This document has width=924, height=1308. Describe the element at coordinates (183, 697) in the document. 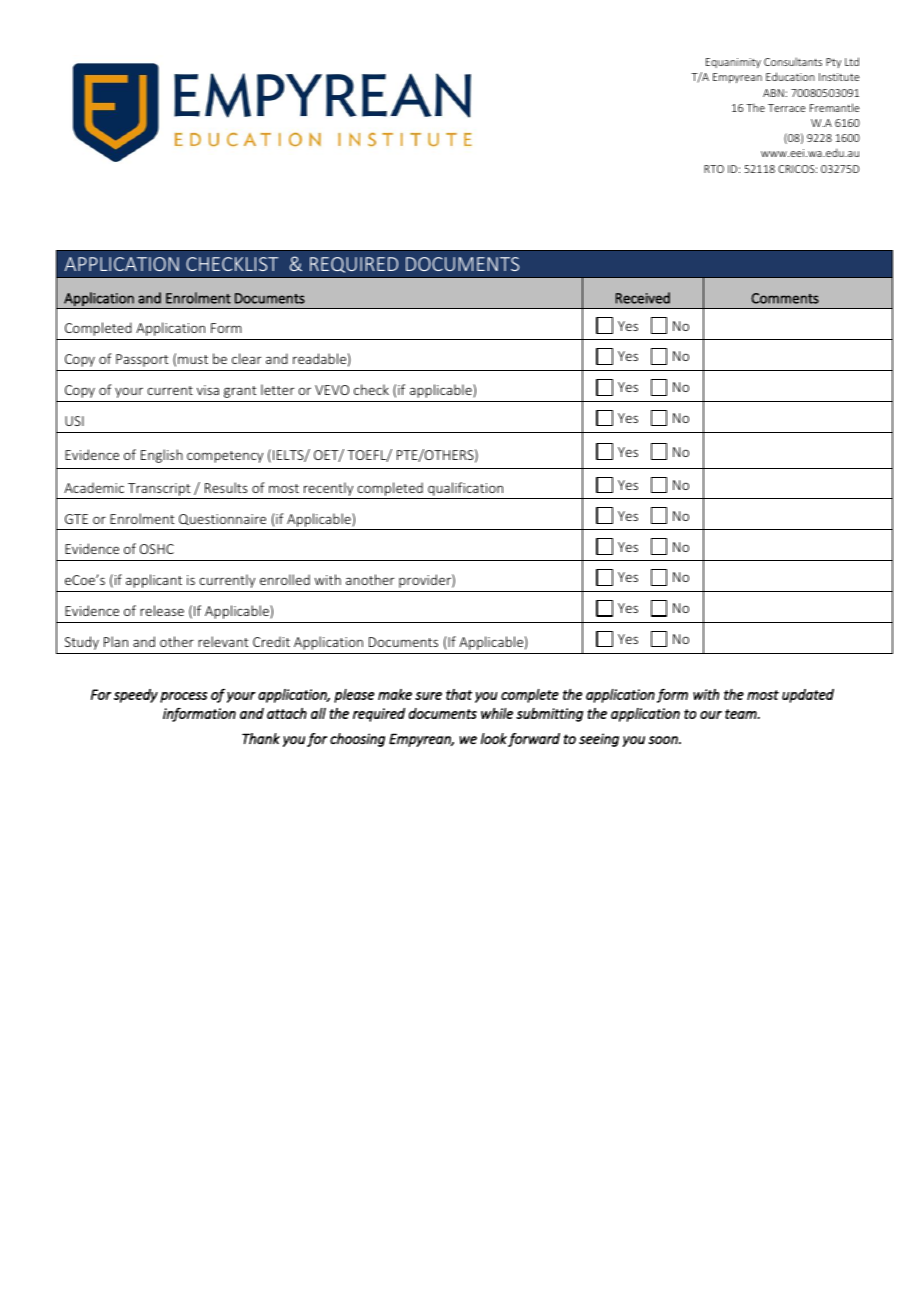

I see `process` at that location.
